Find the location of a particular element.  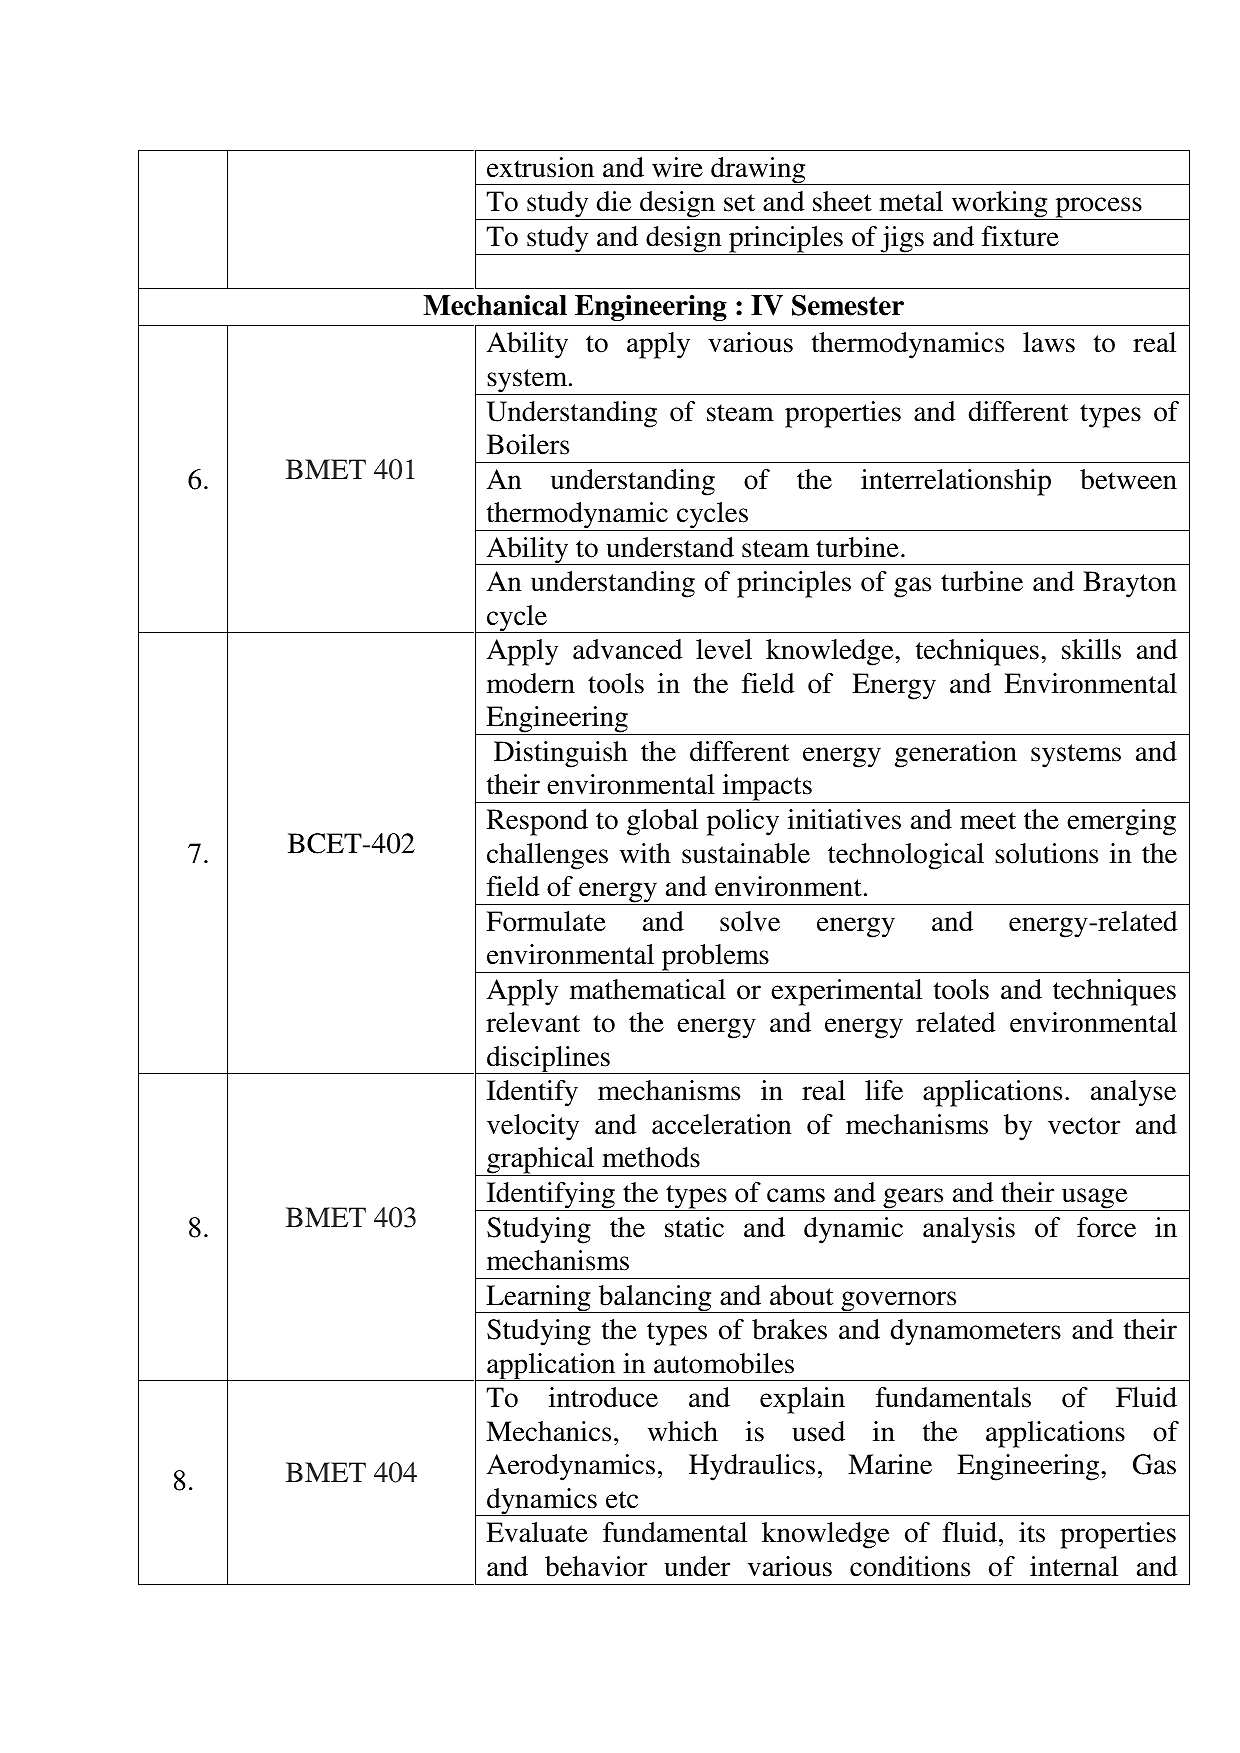

sheet is located at coordinates (842, 201).
